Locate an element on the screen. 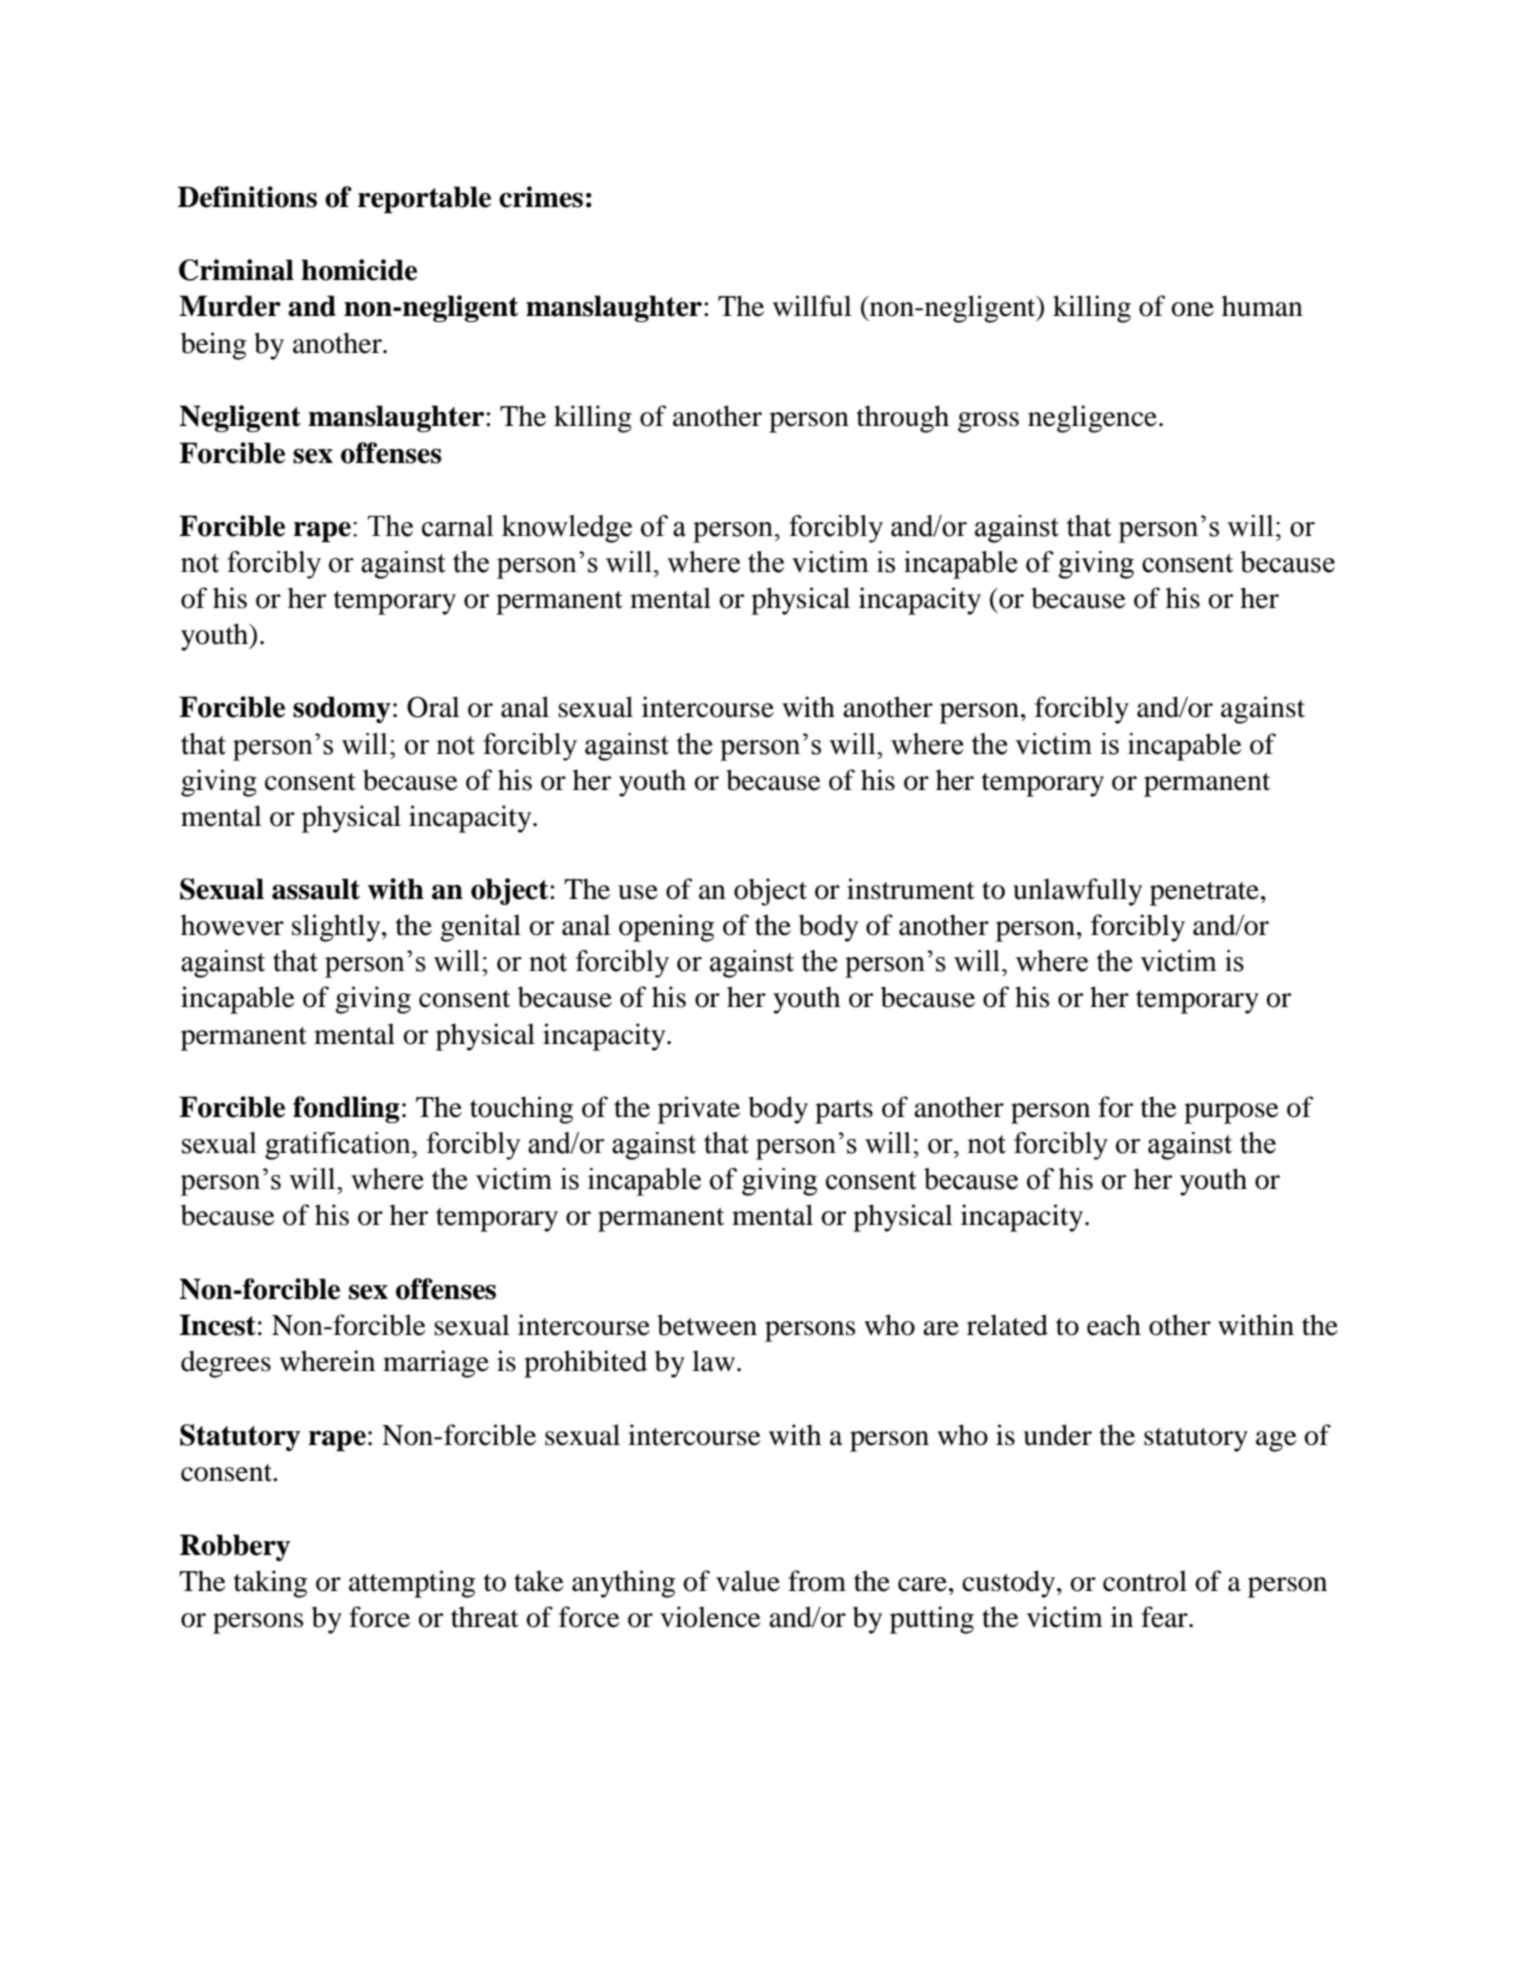 The width and height of the screenshot is (1526, 1975). one is located at coordinates (1192, 309).
